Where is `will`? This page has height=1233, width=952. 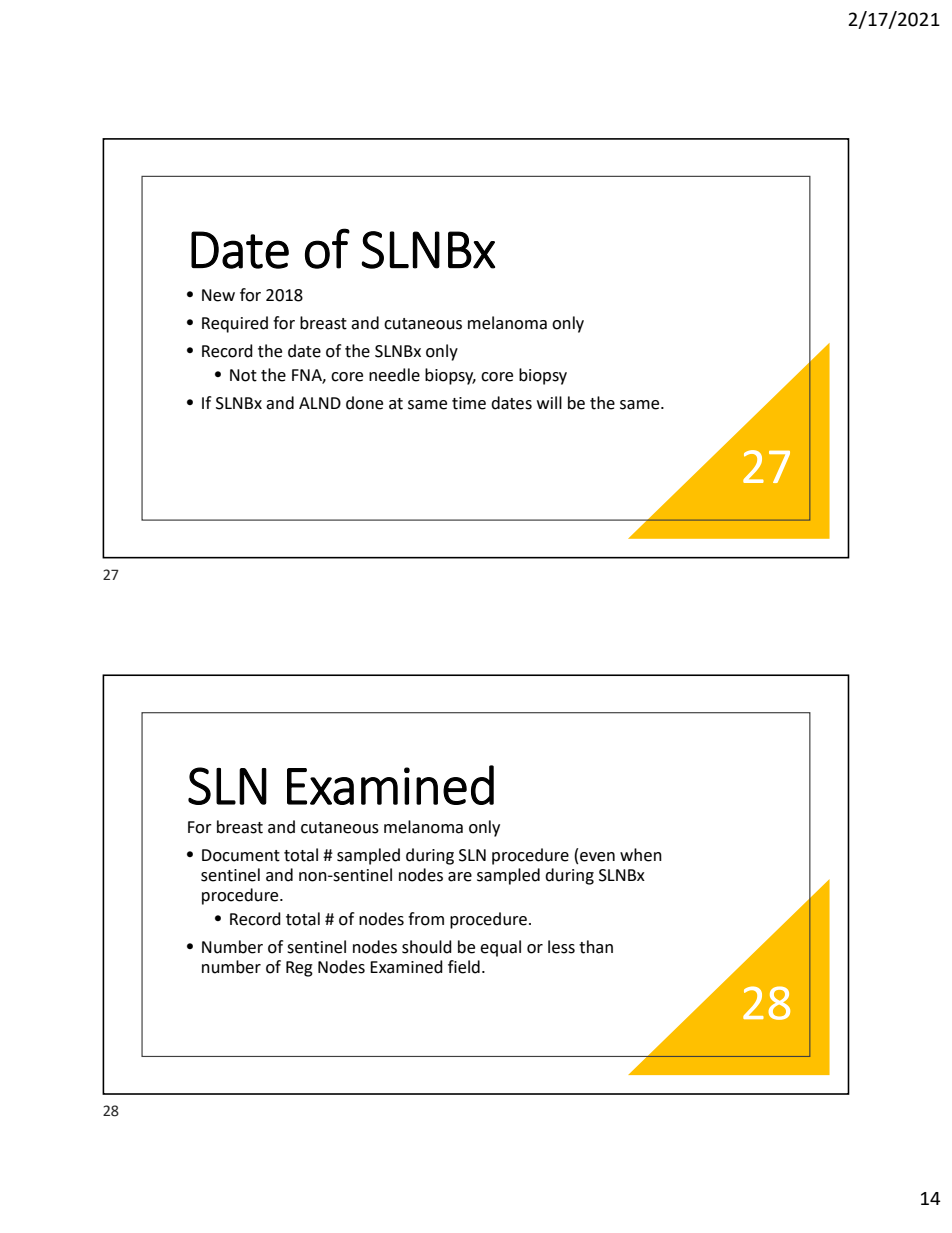
will is located at coordinates (549, 402).
